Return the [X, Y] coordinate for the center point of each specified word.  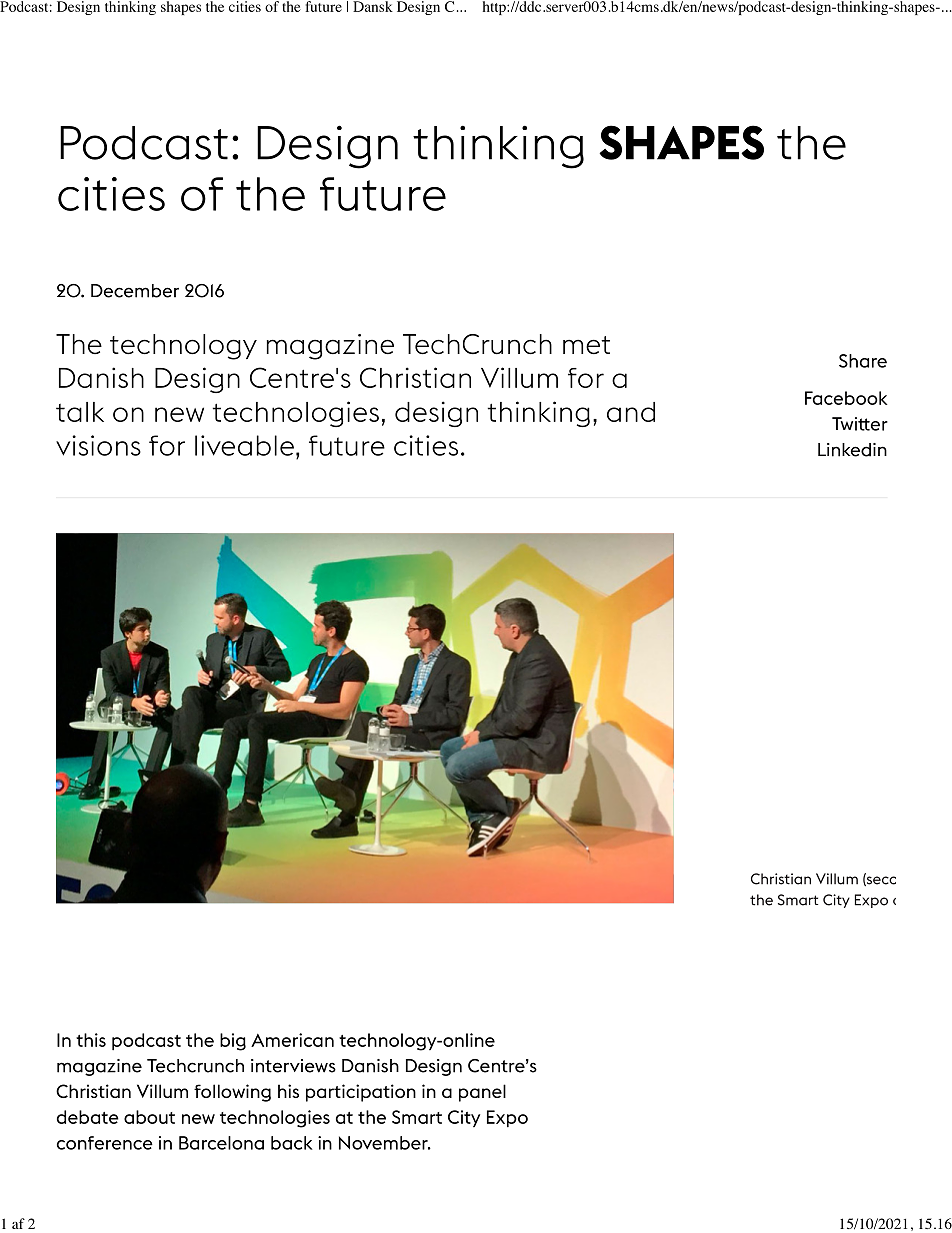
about [149, 1117]
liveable [244, 445]
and [631, 412]
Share [863, 361]
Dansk [373, 6]
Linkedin [852, 450]
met [586, 345]
